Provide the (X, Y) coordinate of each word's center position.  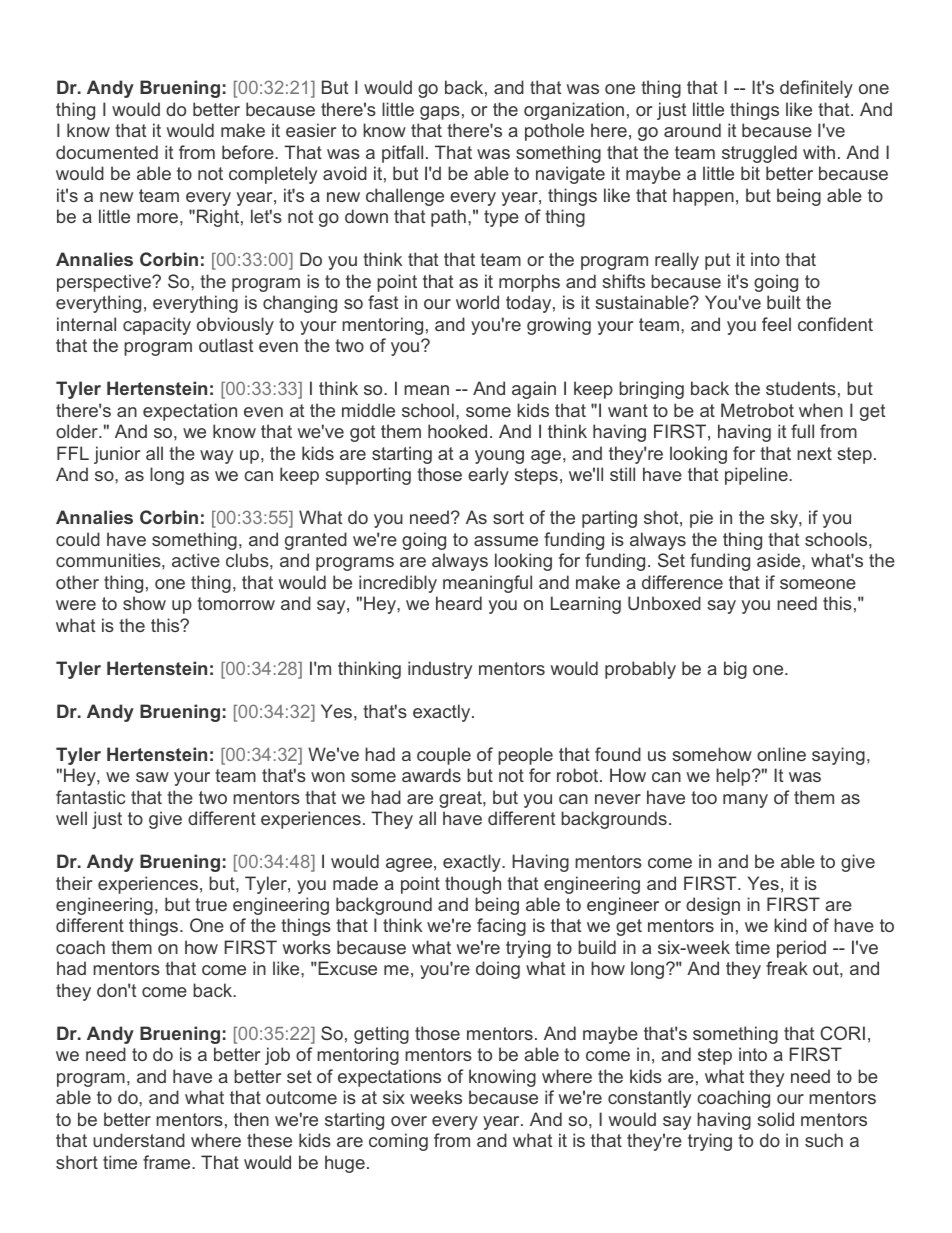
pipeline (757, 476)
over (409, 1121)
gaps (440, 113)
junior (117, 455)
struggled (759, 154)
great (461, 799)
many (745, 801)
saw (152, 777)
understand (139, 1140)
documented (107, 152)
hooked (457, 431)
